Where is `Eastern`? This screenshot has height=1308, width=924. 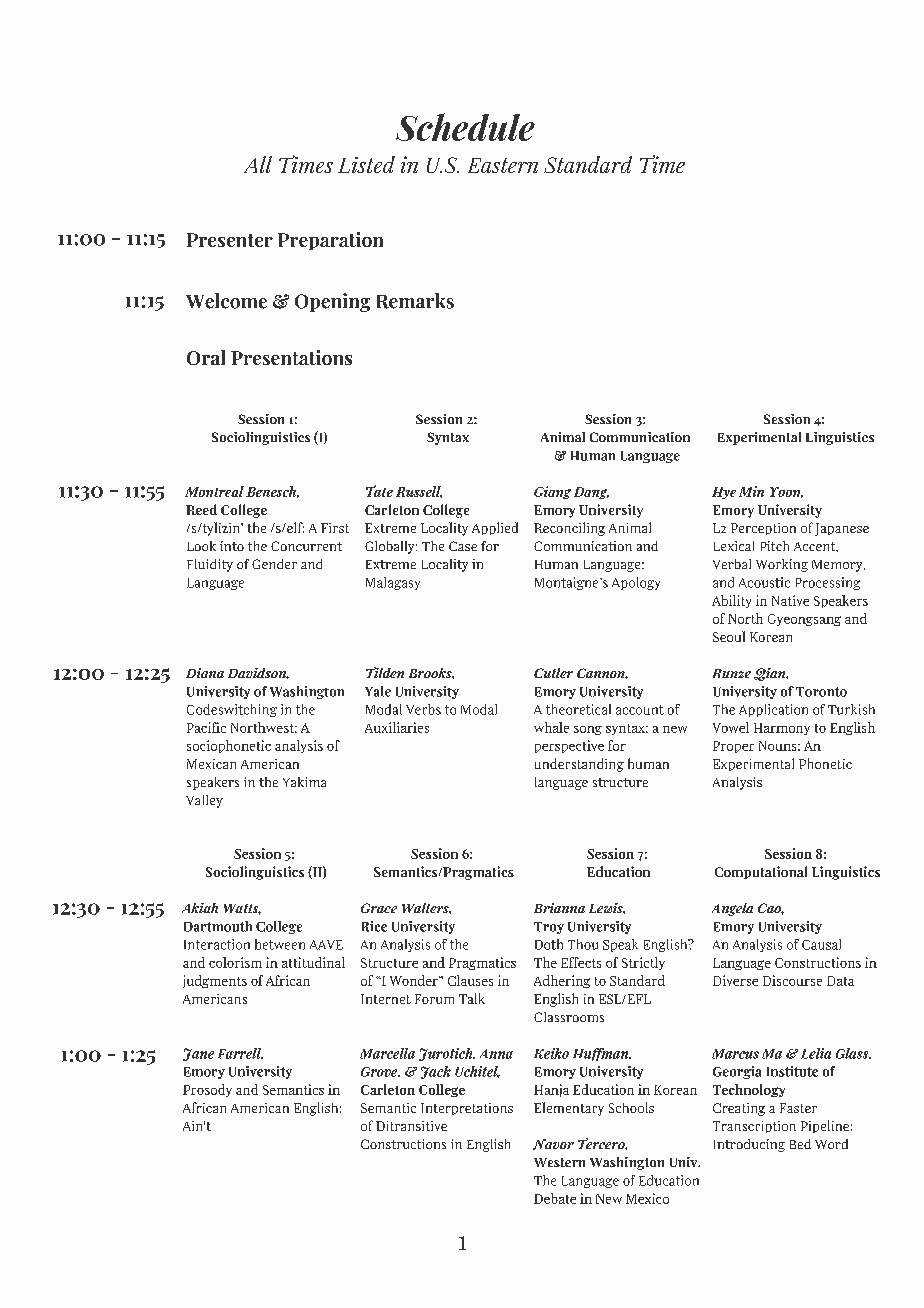
Eastern is located at coordinates (503, 165).
